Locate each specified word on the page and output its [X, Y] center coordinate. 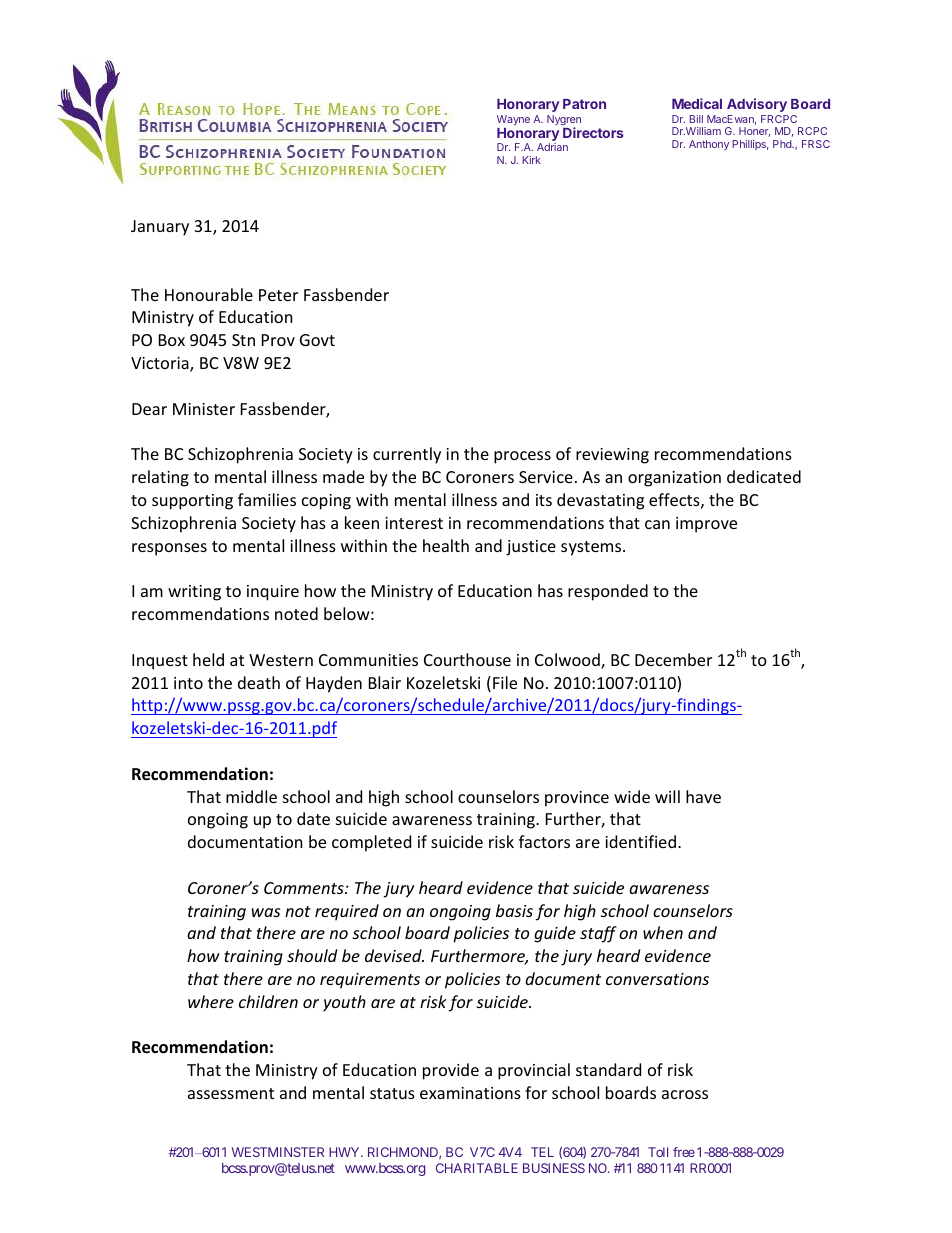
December [673, 659]
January [160, 228]
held [208, 659]
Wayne [513, 120]
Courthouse [467, 659]
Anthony [709, 145]
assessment [231, 1093]
